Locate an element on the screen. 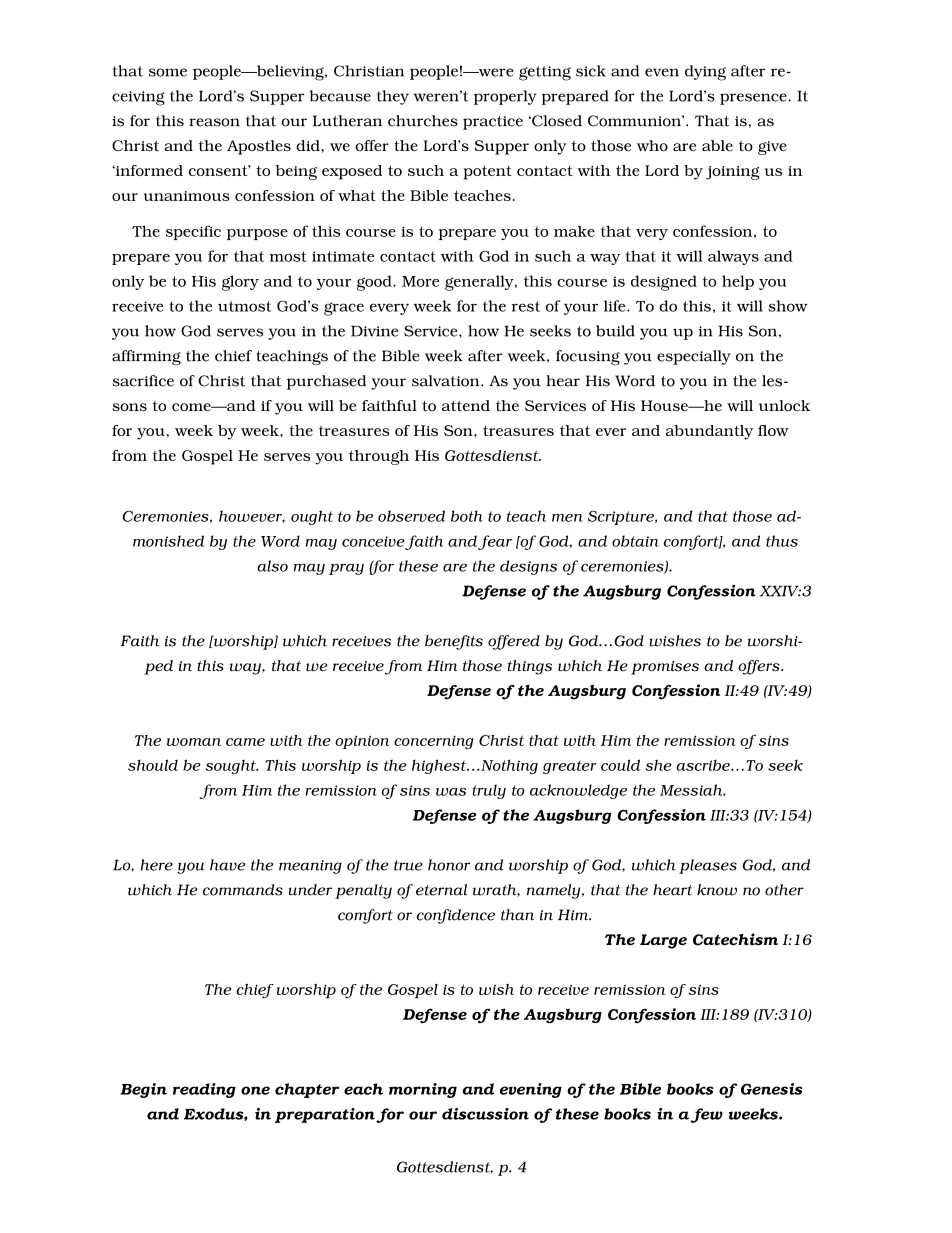  practice is located at coordinates (493, 123).
